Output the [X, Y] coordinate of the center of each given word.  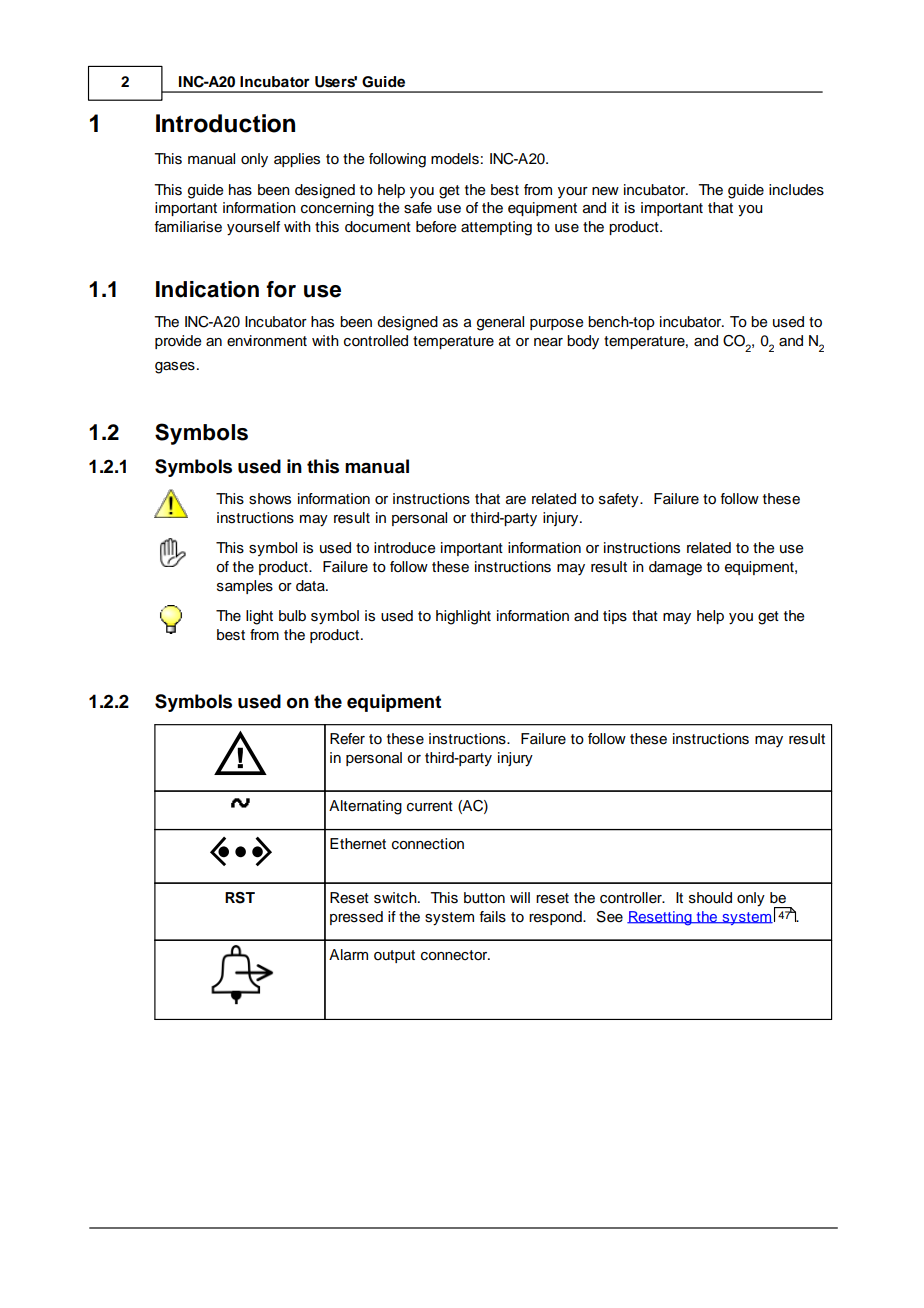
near [548, 342]
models [455, 159]
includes [796, 190]
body [583, 342]
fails [492, 917]
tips [615, 617]
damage [675, 568]
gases [175, 368]
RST [240, 898]
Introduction [225, 123]
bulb [292, 616]
